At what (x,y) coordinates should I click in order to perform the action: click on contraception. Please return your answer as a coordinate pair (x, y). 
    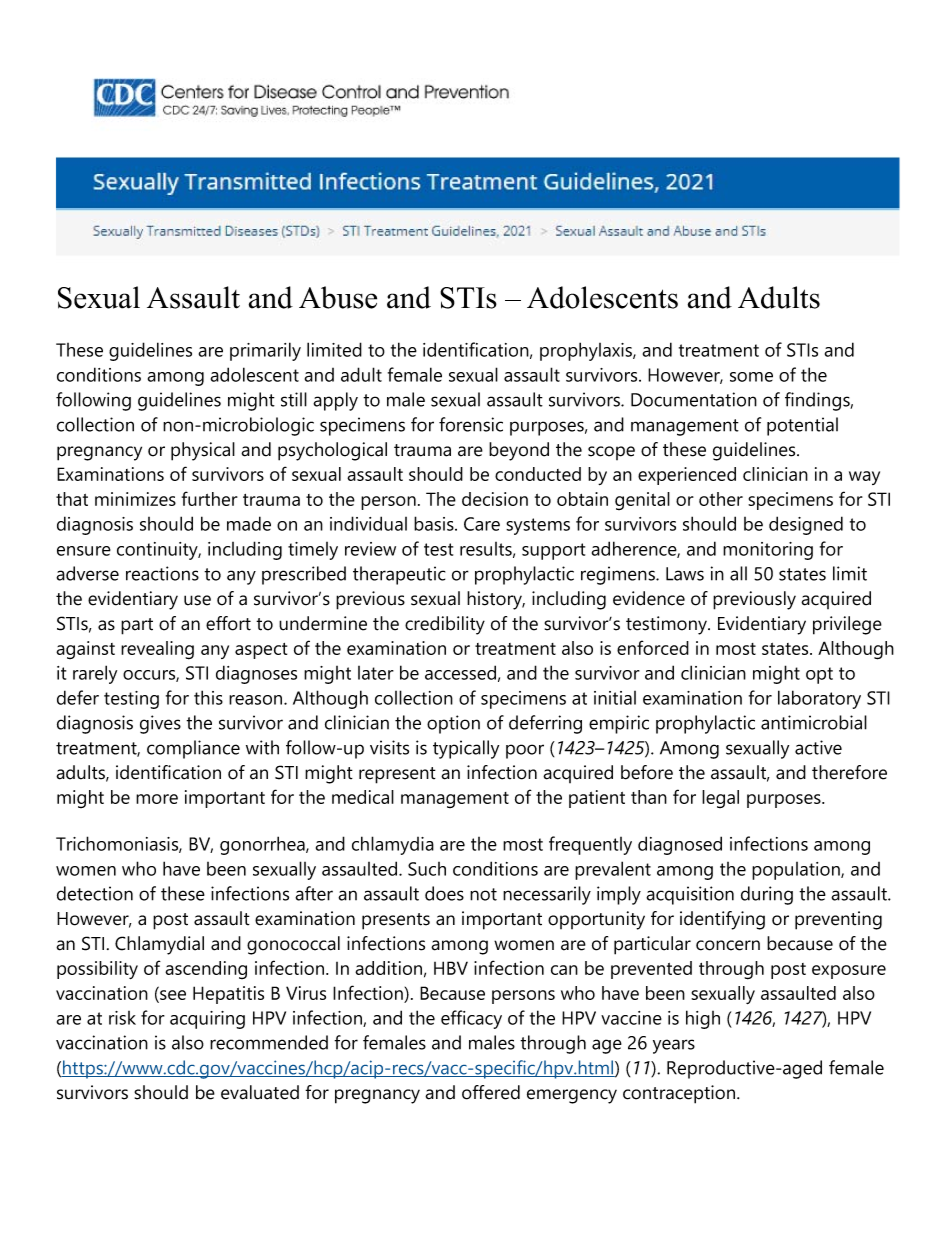
    Looking at the image, I should click on (680, 1094).
